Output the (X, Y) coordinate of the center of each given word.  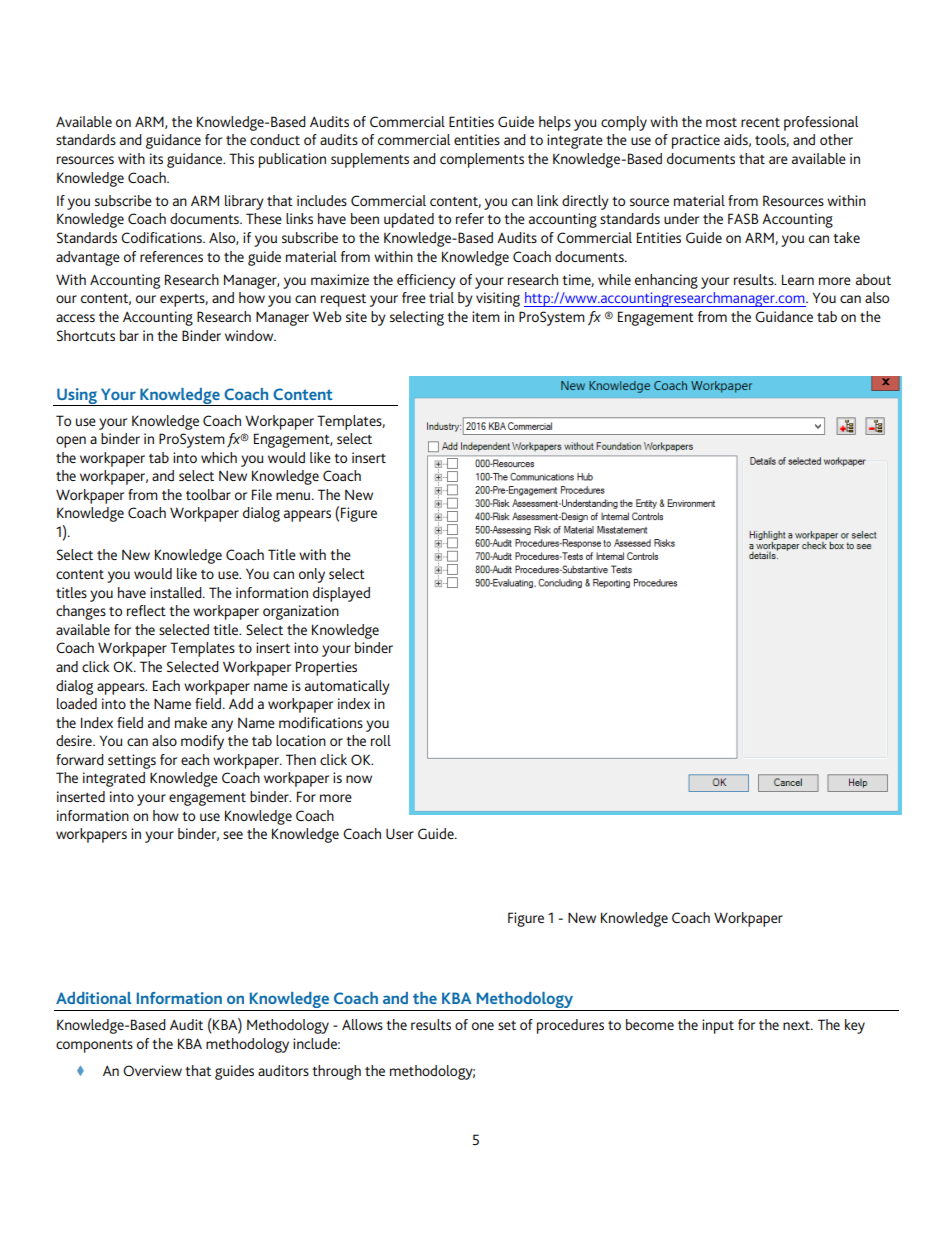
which (219, 457)
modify (202, 742)
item (486, 316)
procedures (570, 1026)
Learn (798, 279)
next (797, 1025)
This (241, 158)
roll (381, 740)
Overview (152, 1070)
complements (482, 160)
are (778, 160)
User (400, 833)
